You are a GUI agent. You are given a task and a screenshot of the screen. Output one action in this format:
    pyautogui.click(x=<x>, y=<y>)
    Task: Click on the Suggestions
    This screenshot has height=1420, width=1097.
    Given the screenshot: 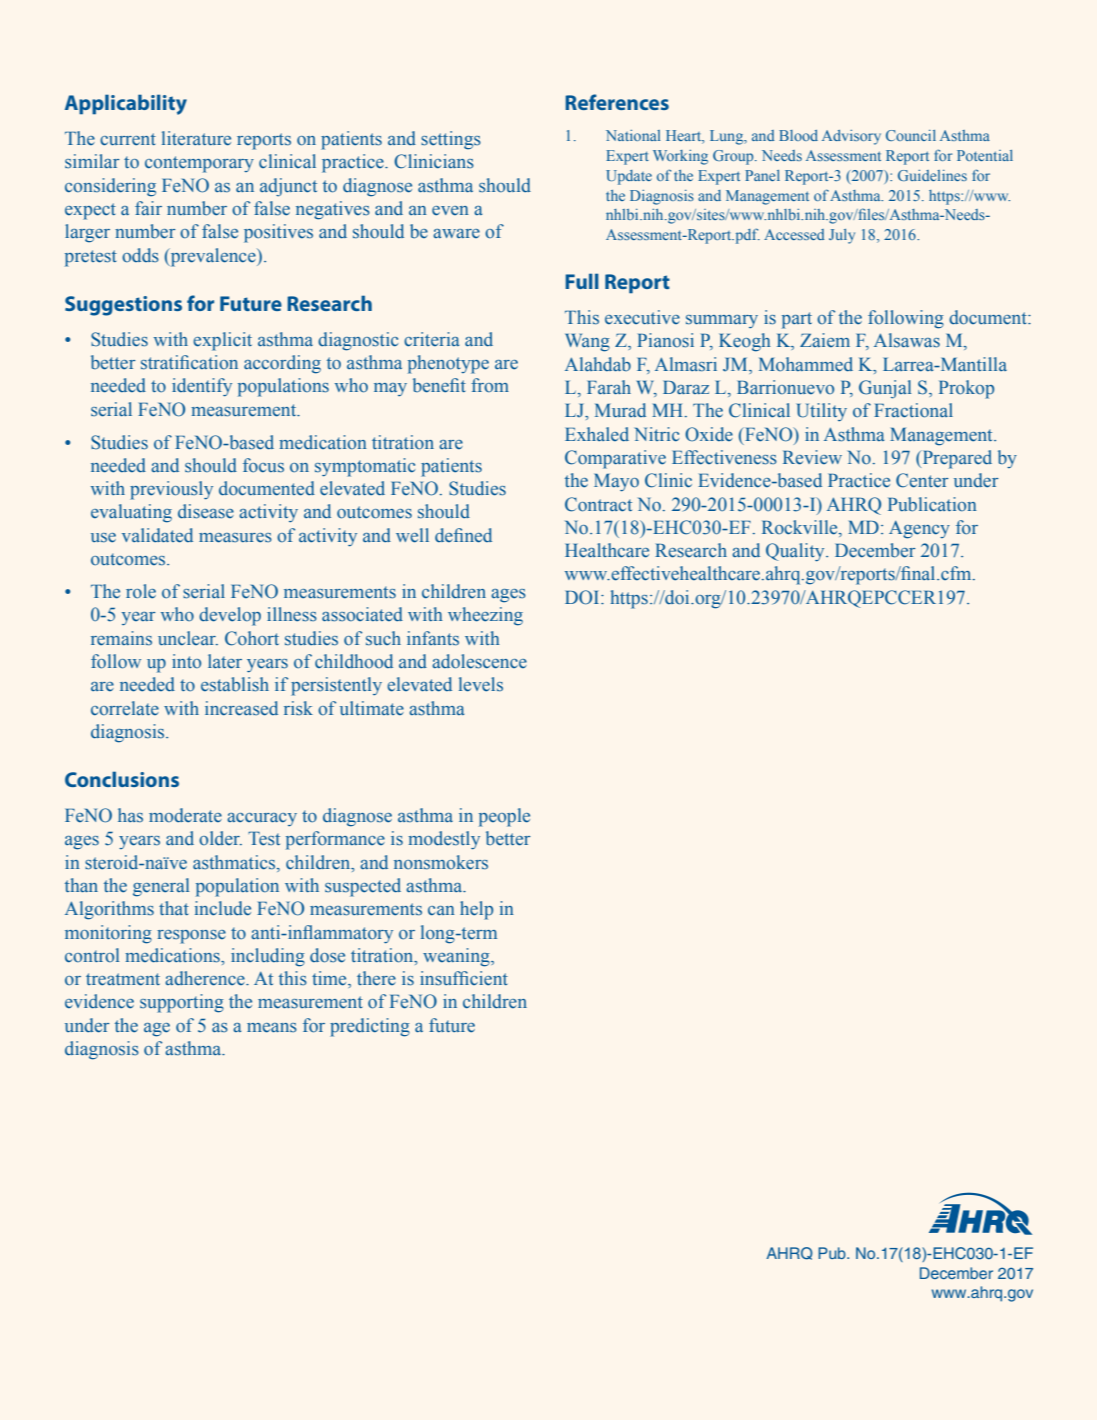 What is the action you would take?
    pyautogui.click(x=123, y=306)
